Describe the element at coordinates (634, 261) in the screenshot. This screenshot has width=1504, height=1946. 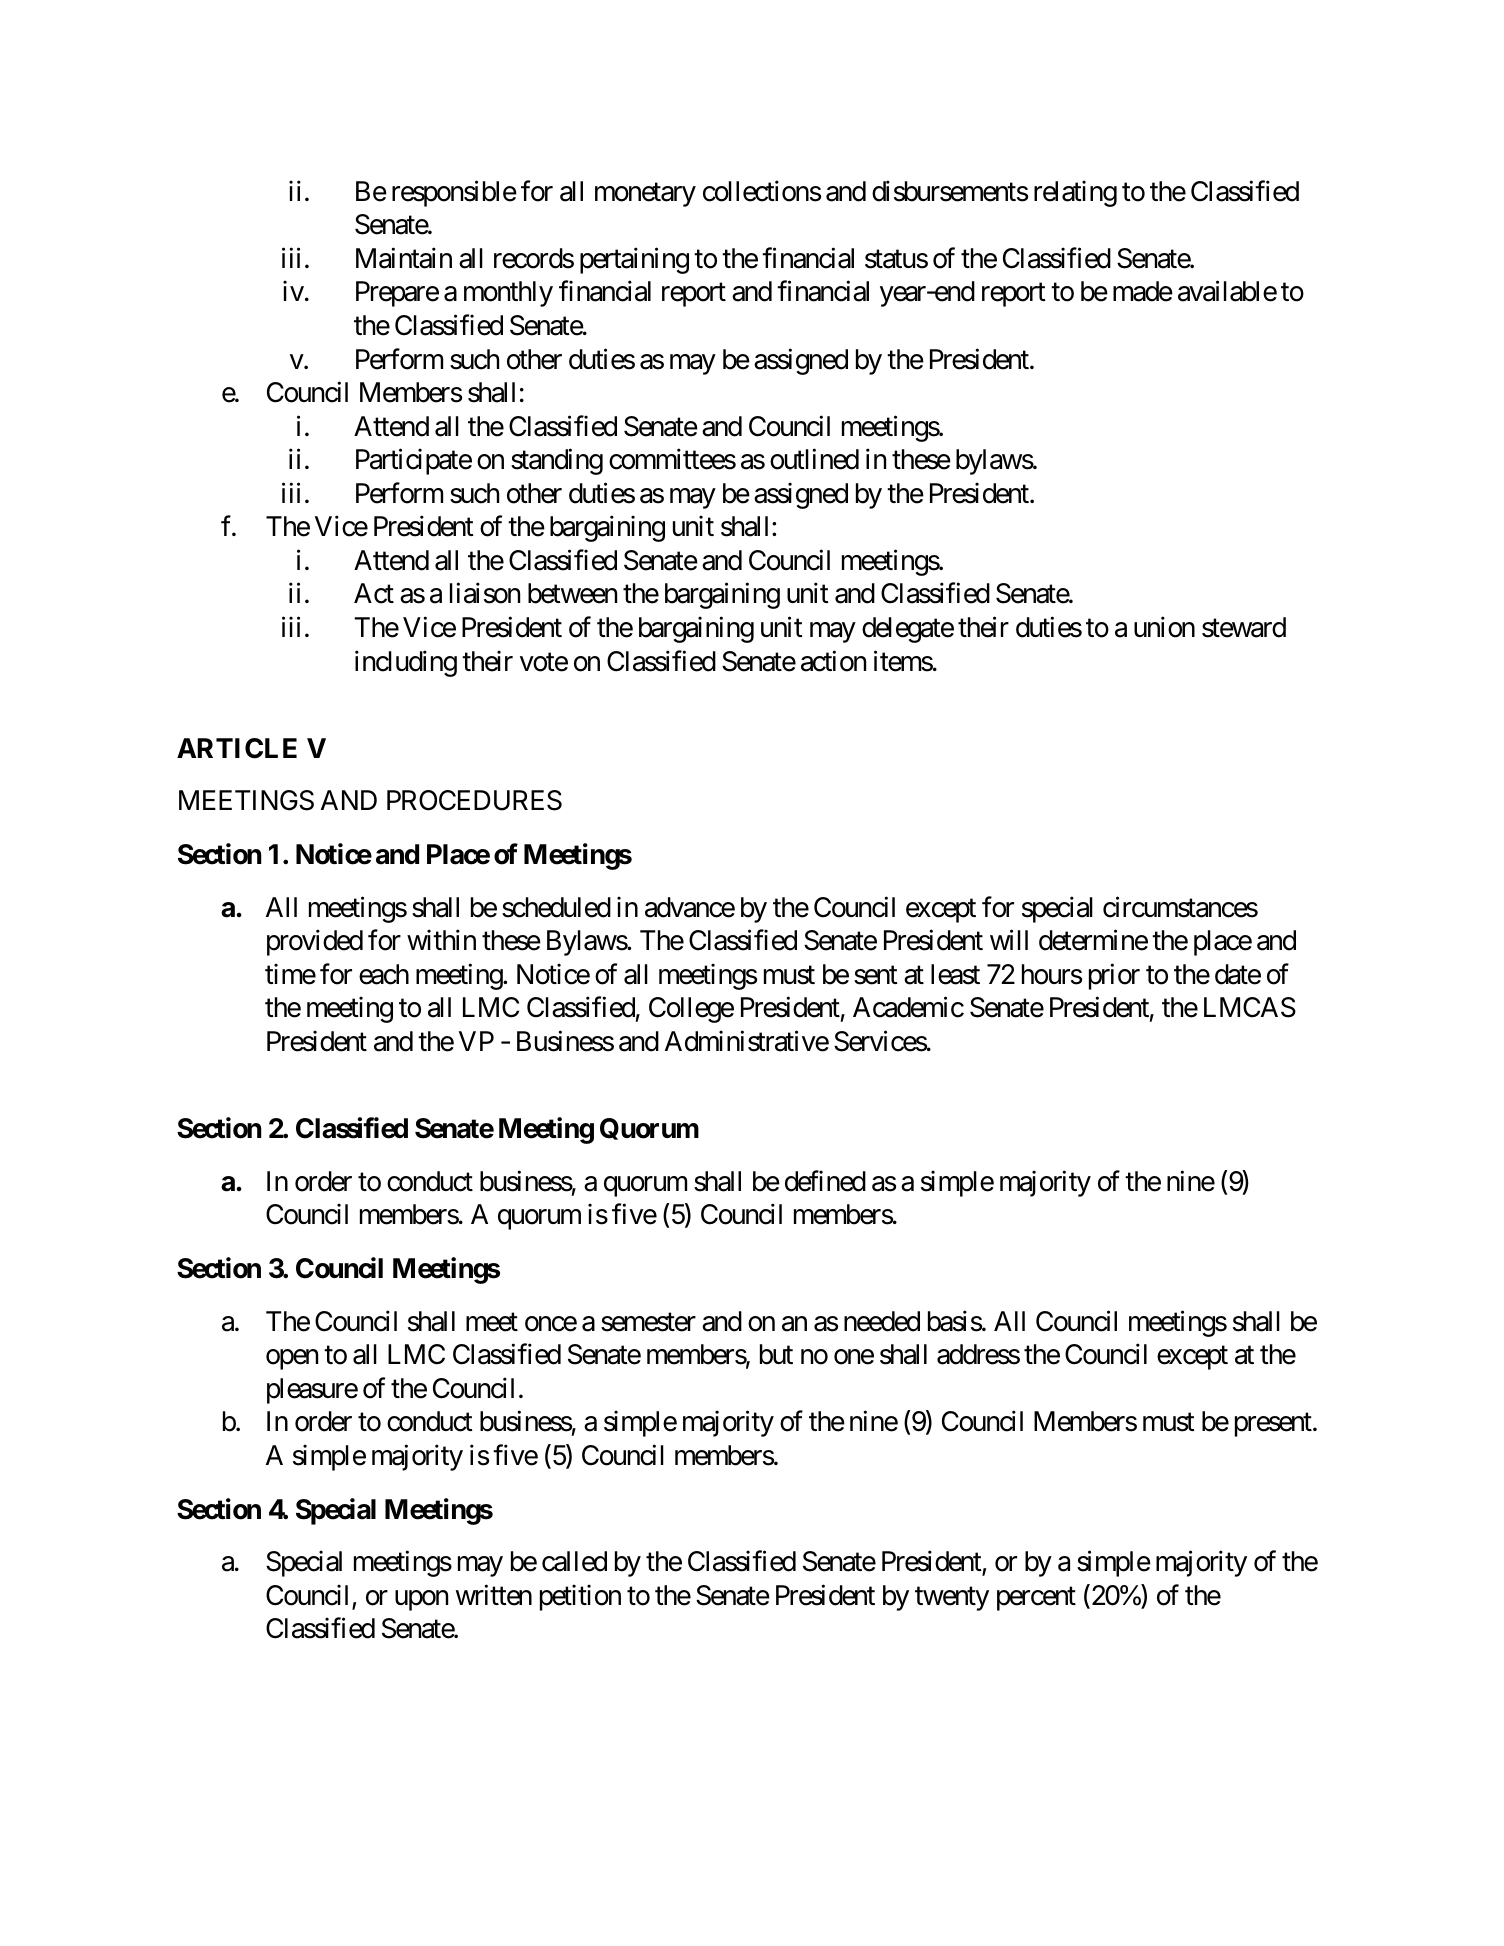
I see `pertaining` at that location.
